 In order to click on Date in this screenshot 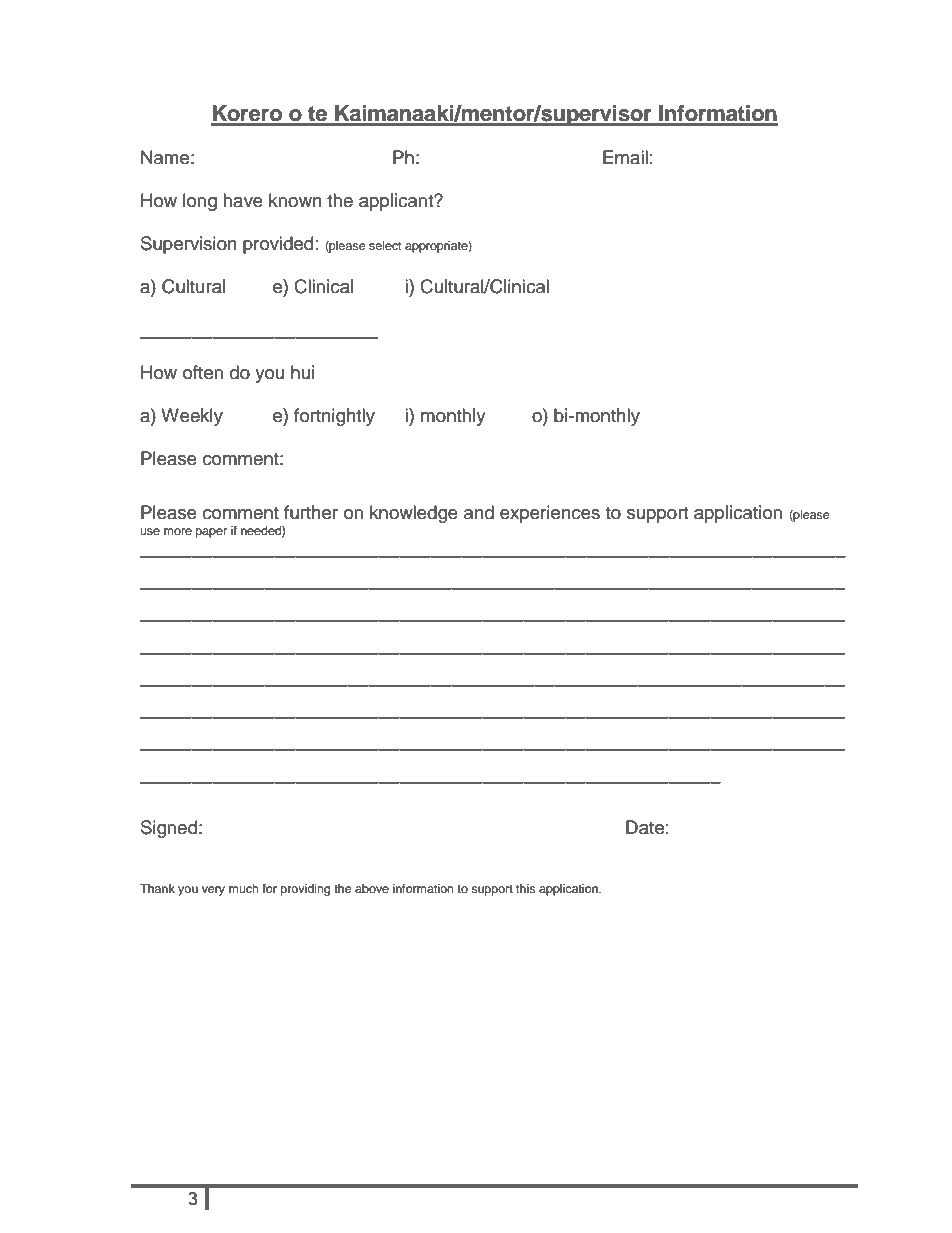, I will do `click(645, 827)`.
